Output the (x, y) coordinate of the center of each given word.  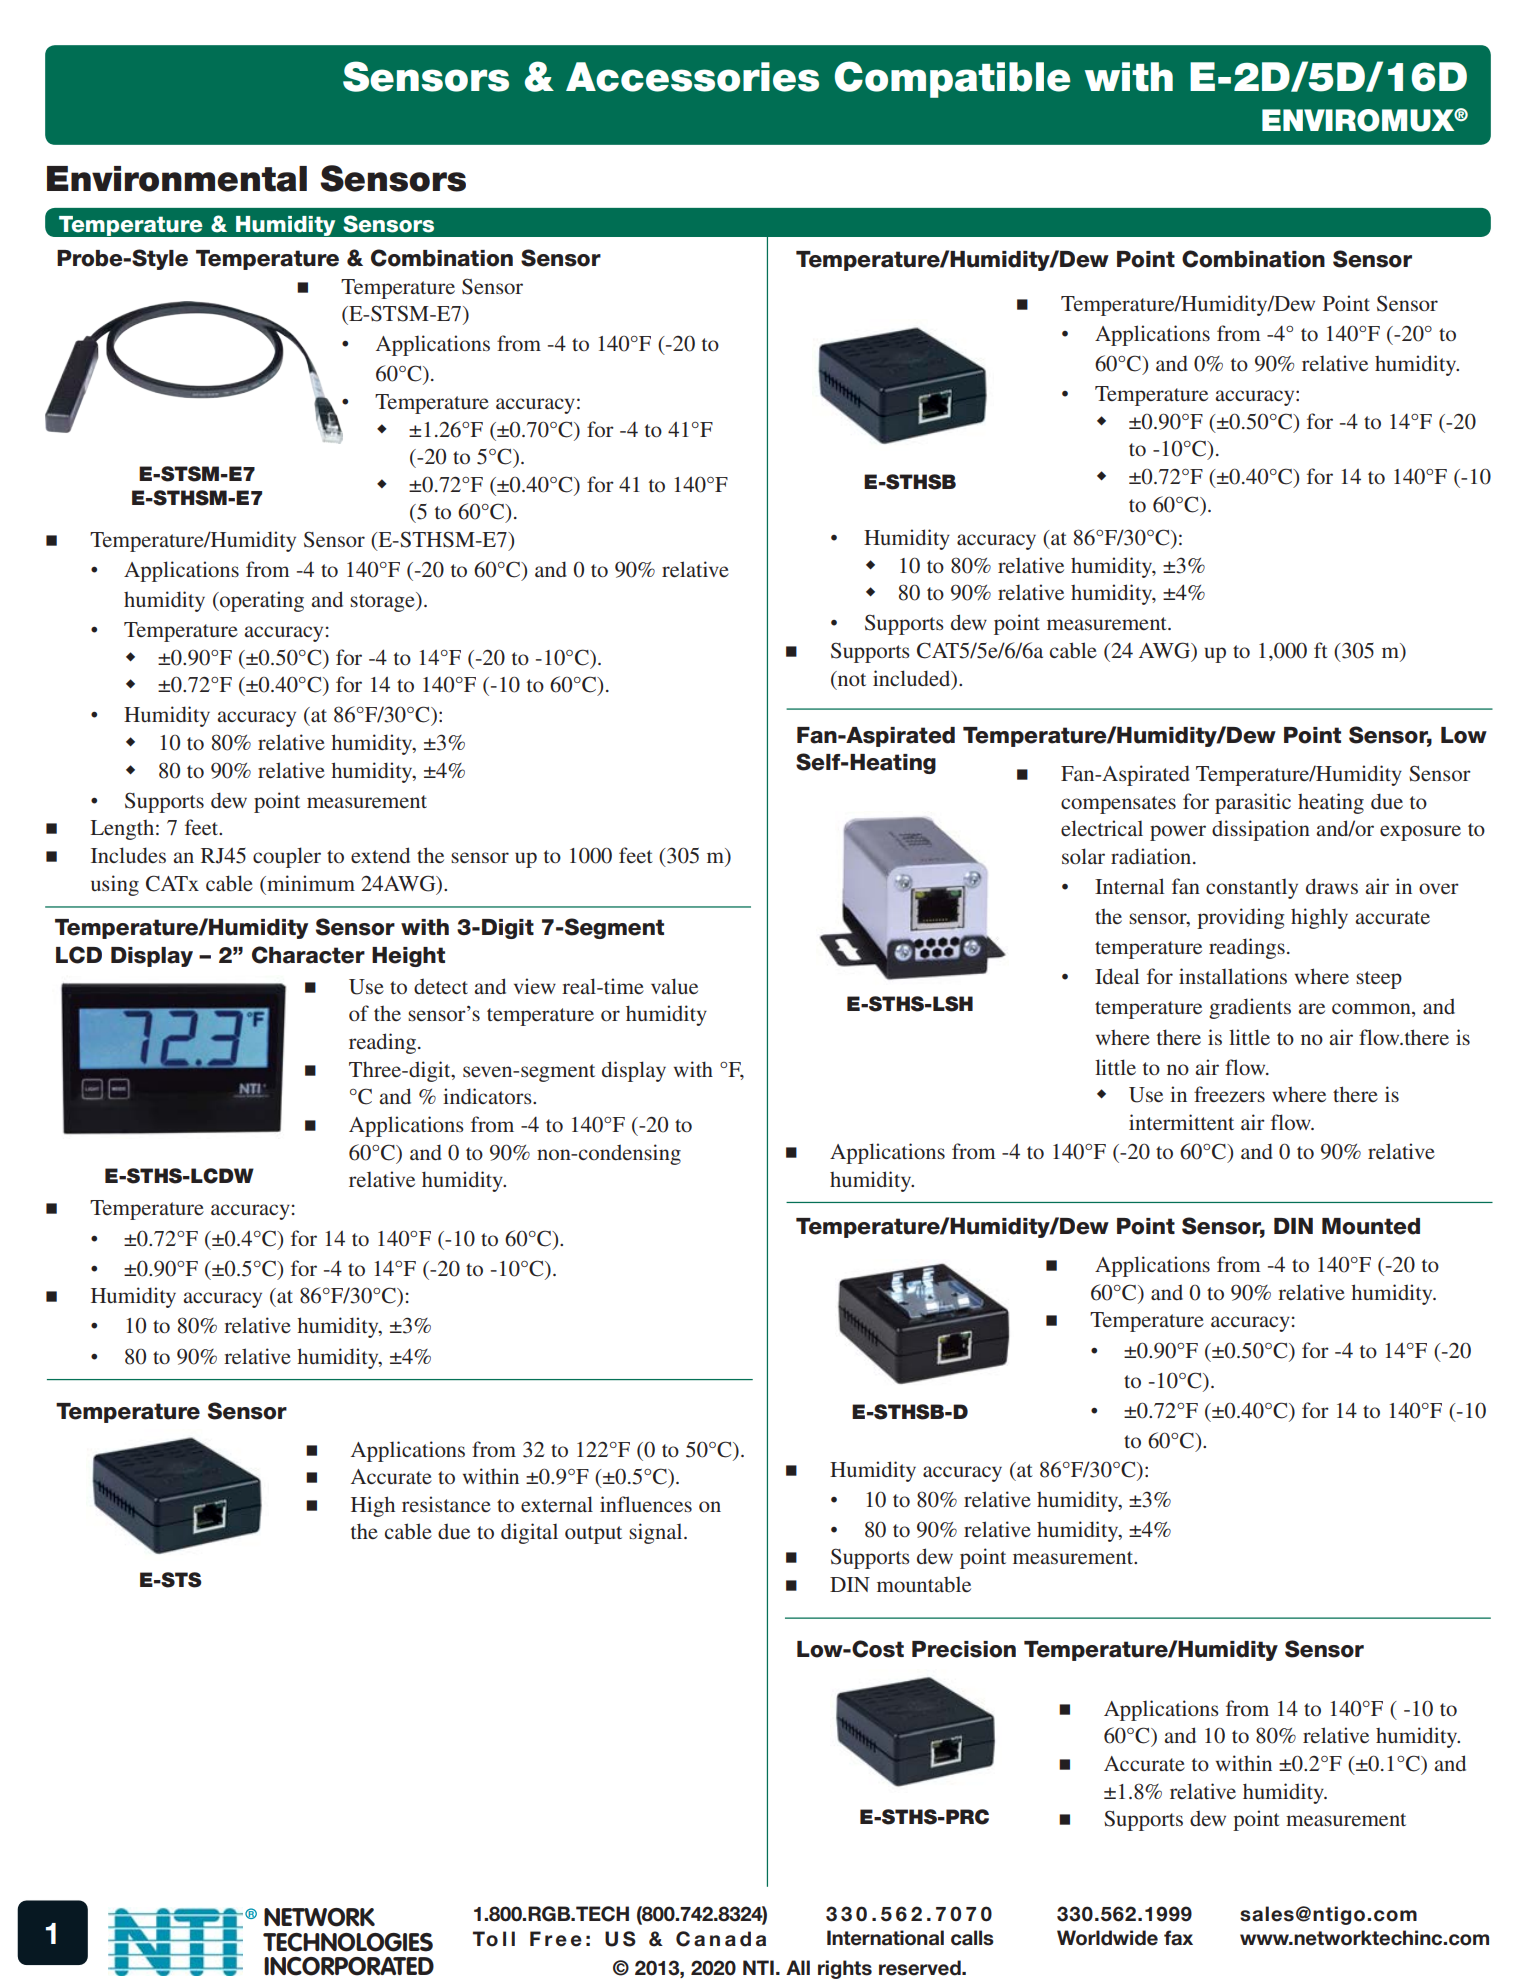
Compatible (953, 79)
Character (308, 955)
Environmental (177, 179)
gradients (1250, 1008)
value (674, 986)
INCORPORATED (349, 1966)
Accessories (692, 77)
